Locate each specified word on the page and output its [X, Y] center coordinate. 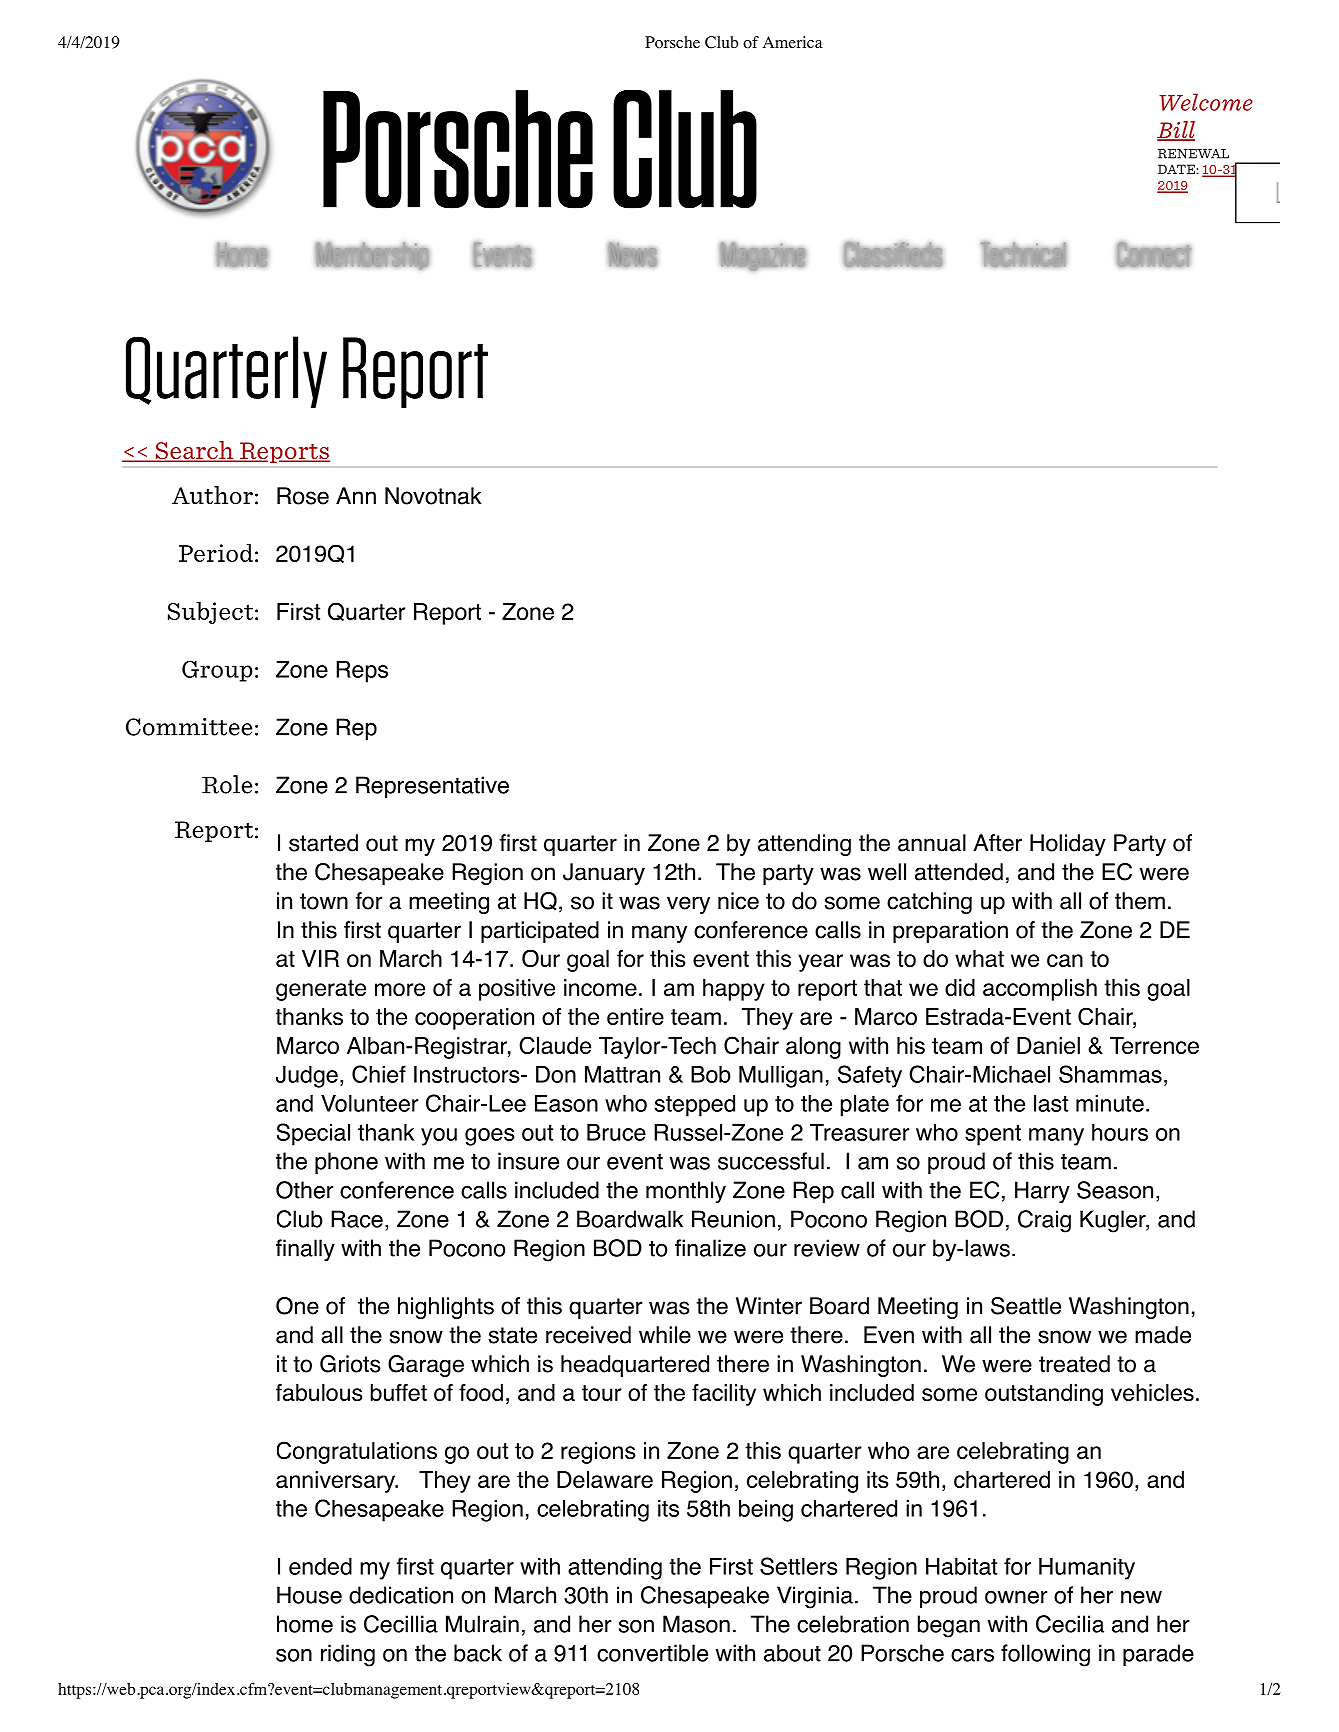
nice [738, 901]
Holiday [1068, 845]
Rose [303, 496]
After [997, 843]
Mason [696, 1624]
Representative [432, 787]
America [793, 42]
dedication [401, 1595]
